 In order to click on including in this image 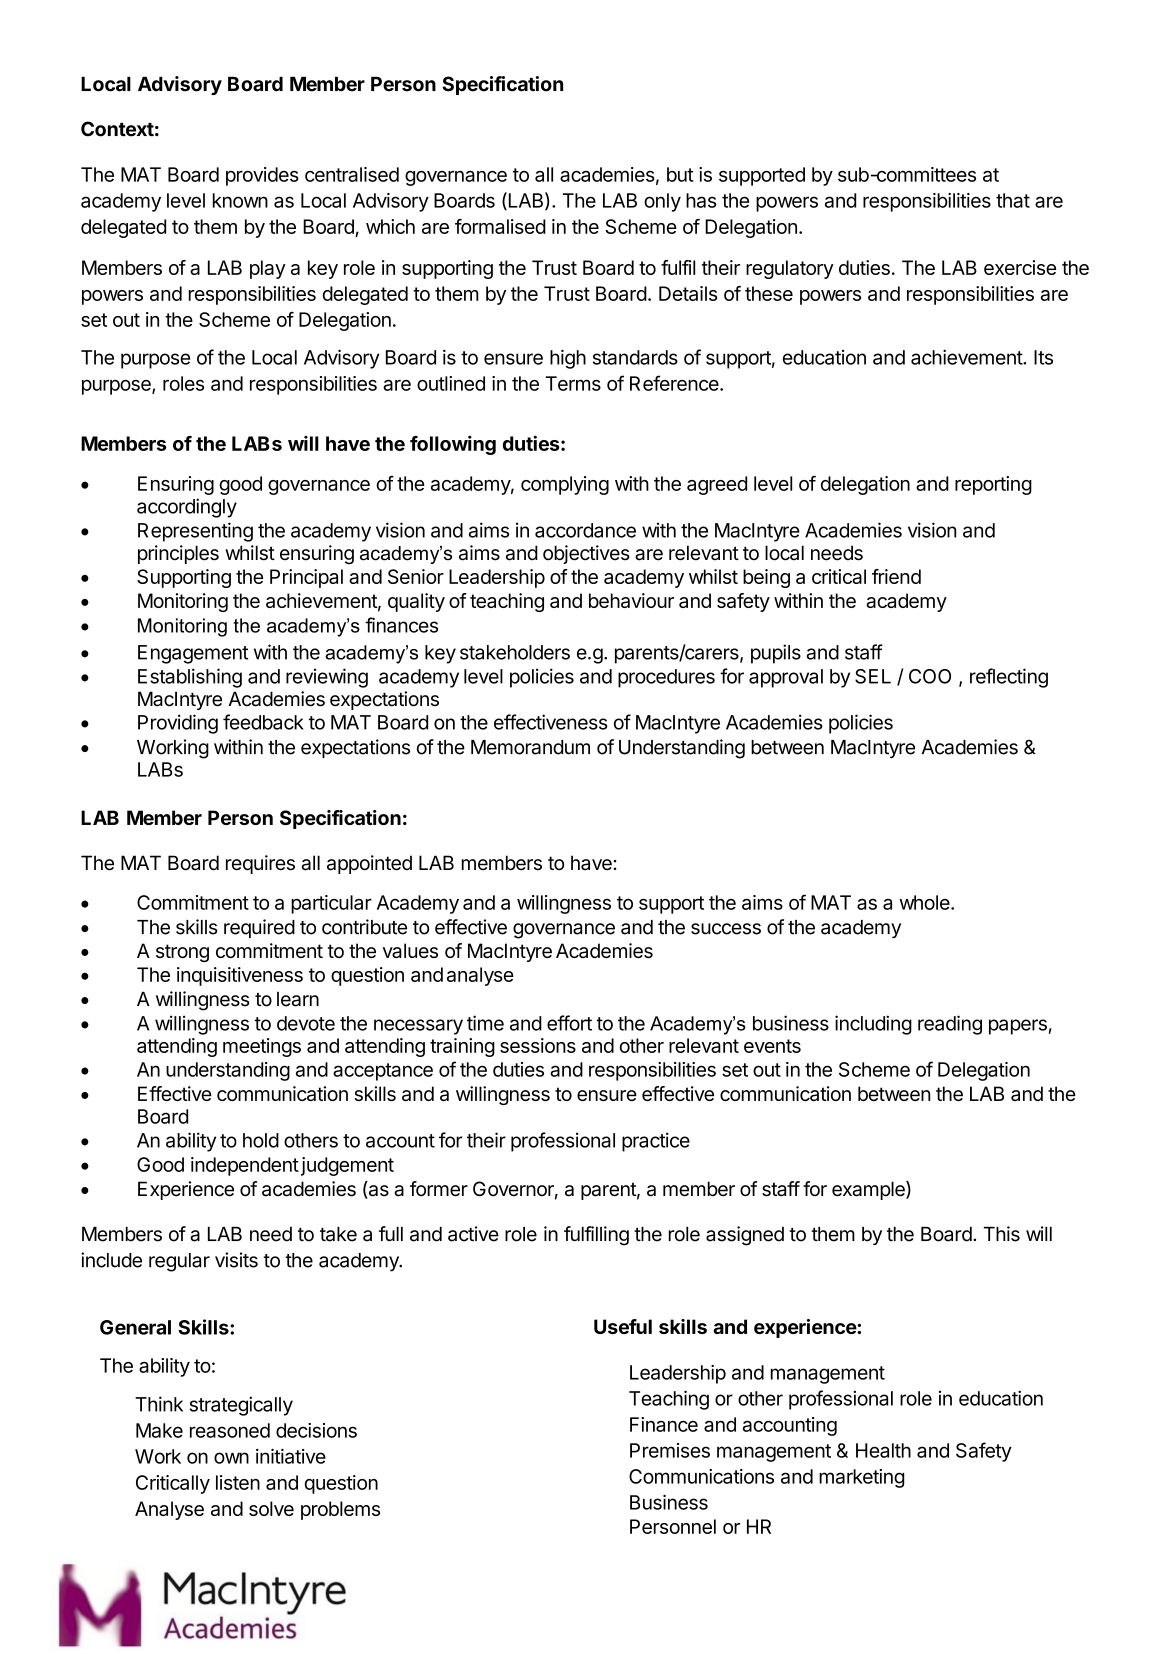, I will do `click(873, 1025)`.
